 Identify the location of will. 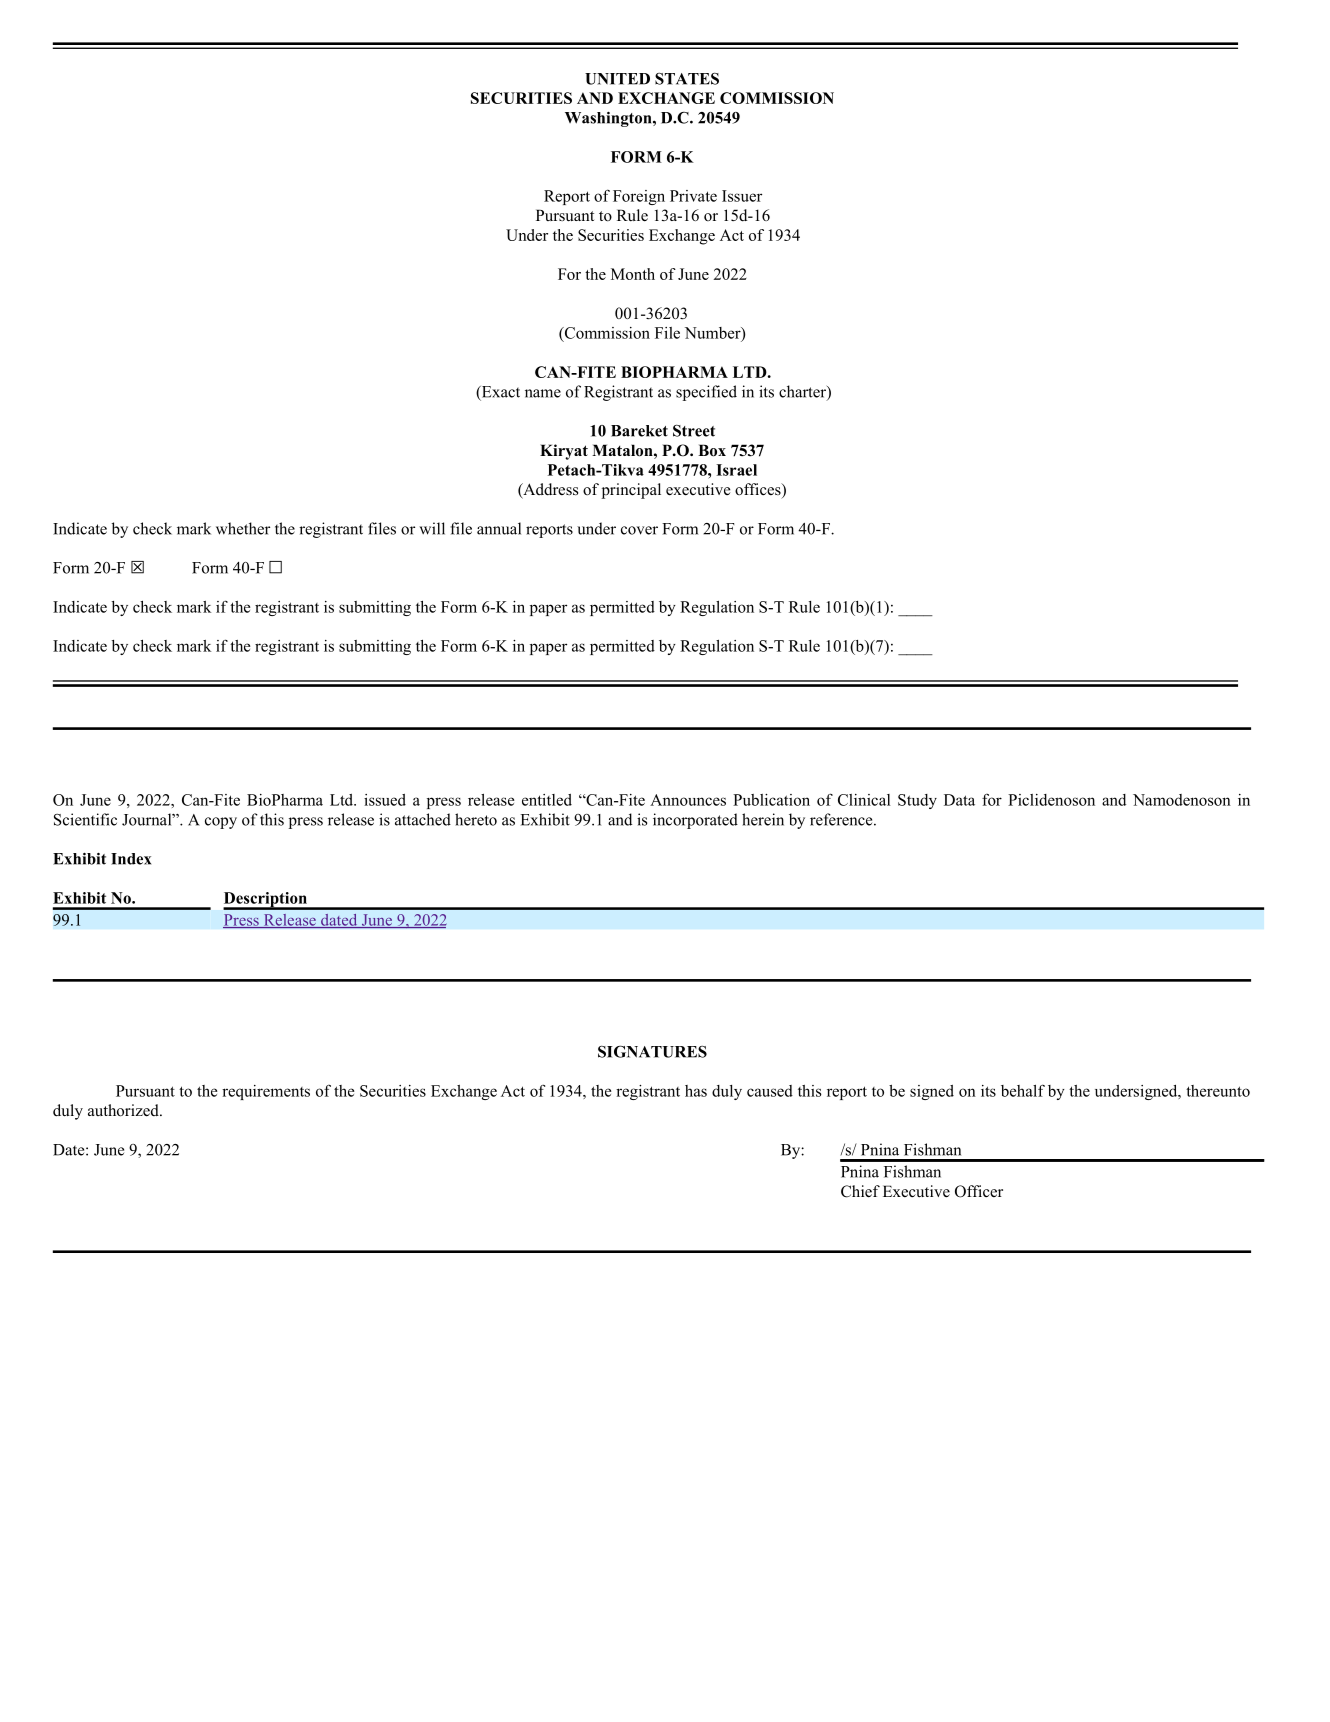
(432, 528).
